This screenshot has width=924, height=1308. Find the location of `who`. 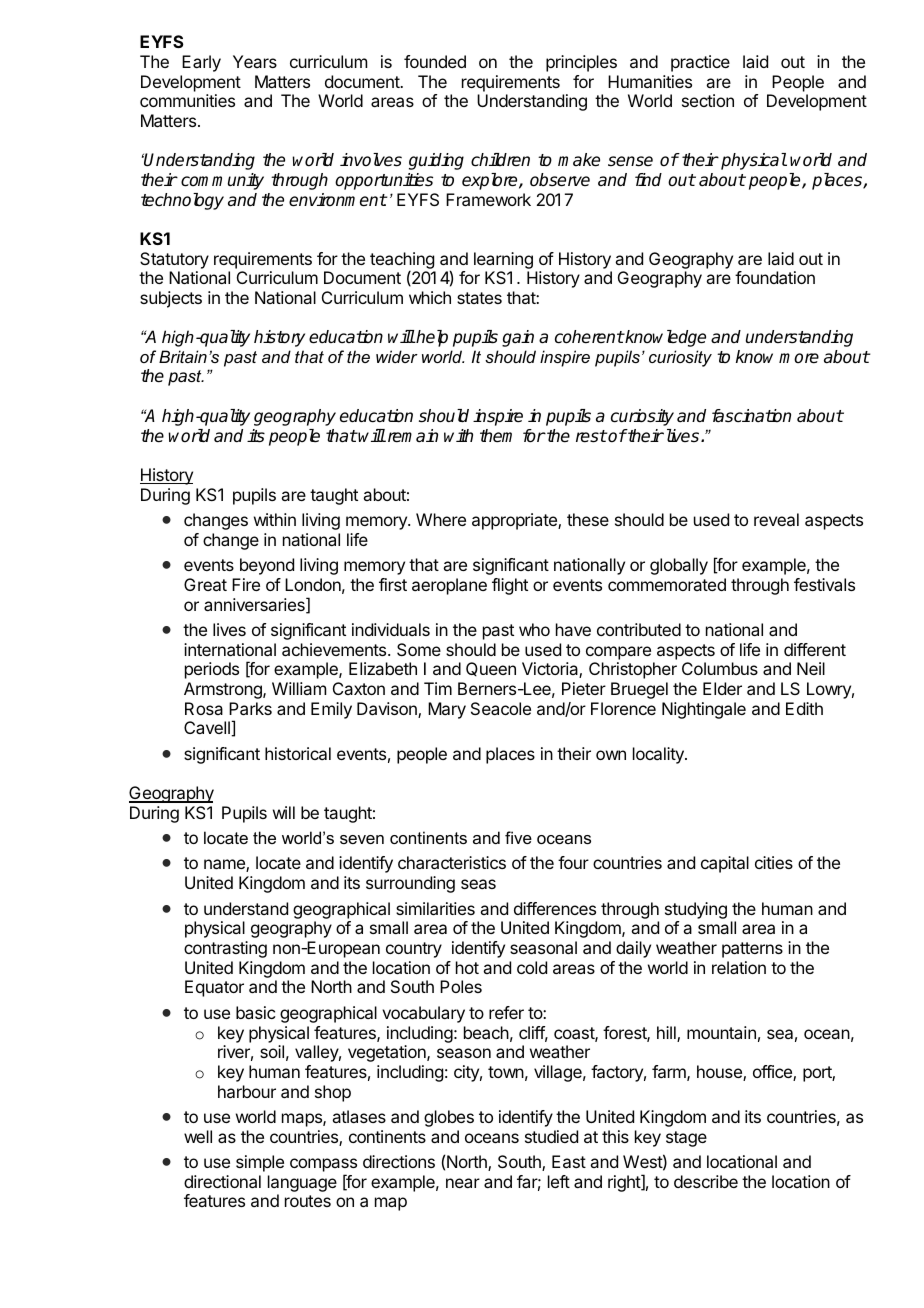

who is located at coordinates (534, 629).
